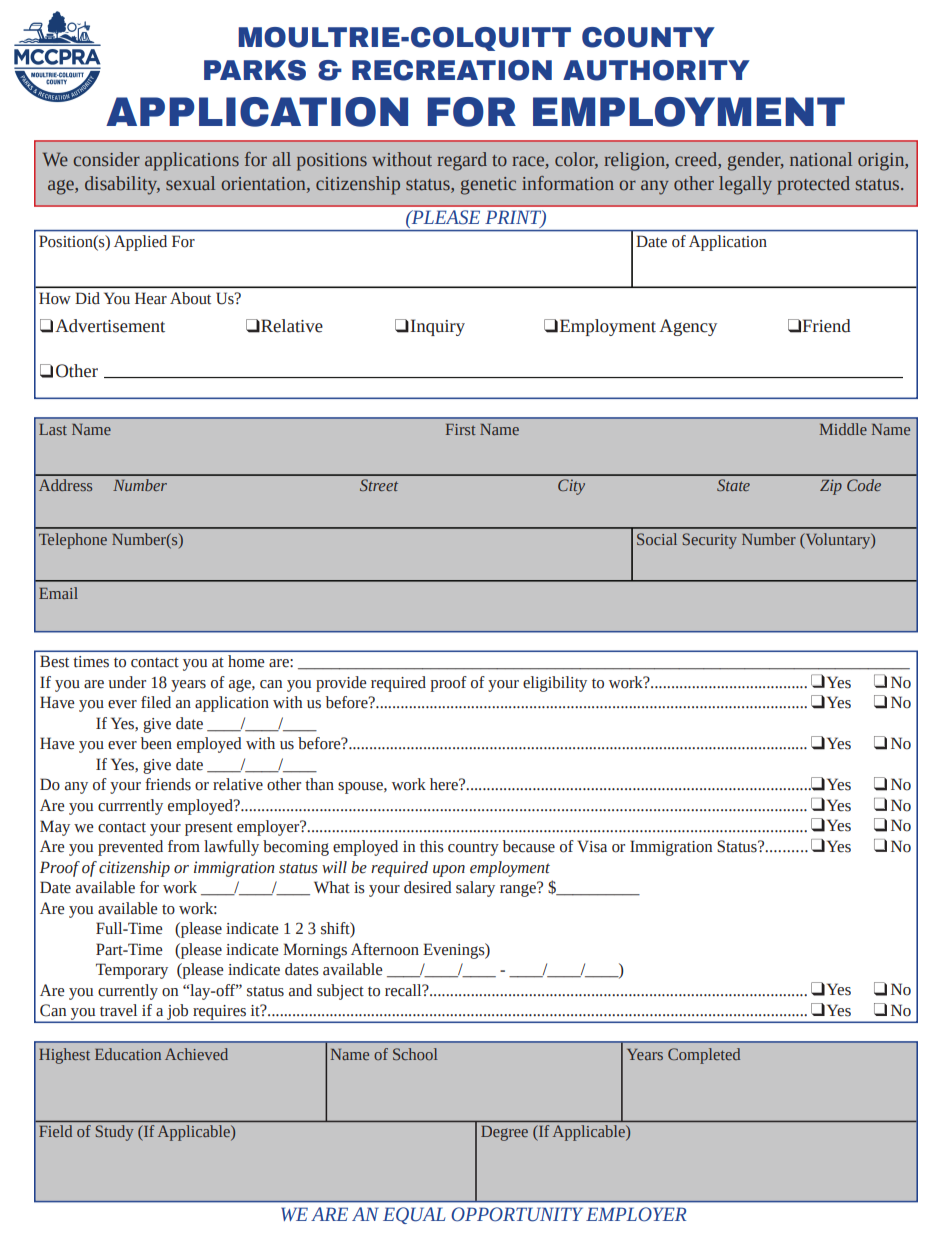 The image size is (952, 1233). What do you see at coordinates (255, 70) in the screenshot?
I see `PARKS` at bounding box center [255, 70].
